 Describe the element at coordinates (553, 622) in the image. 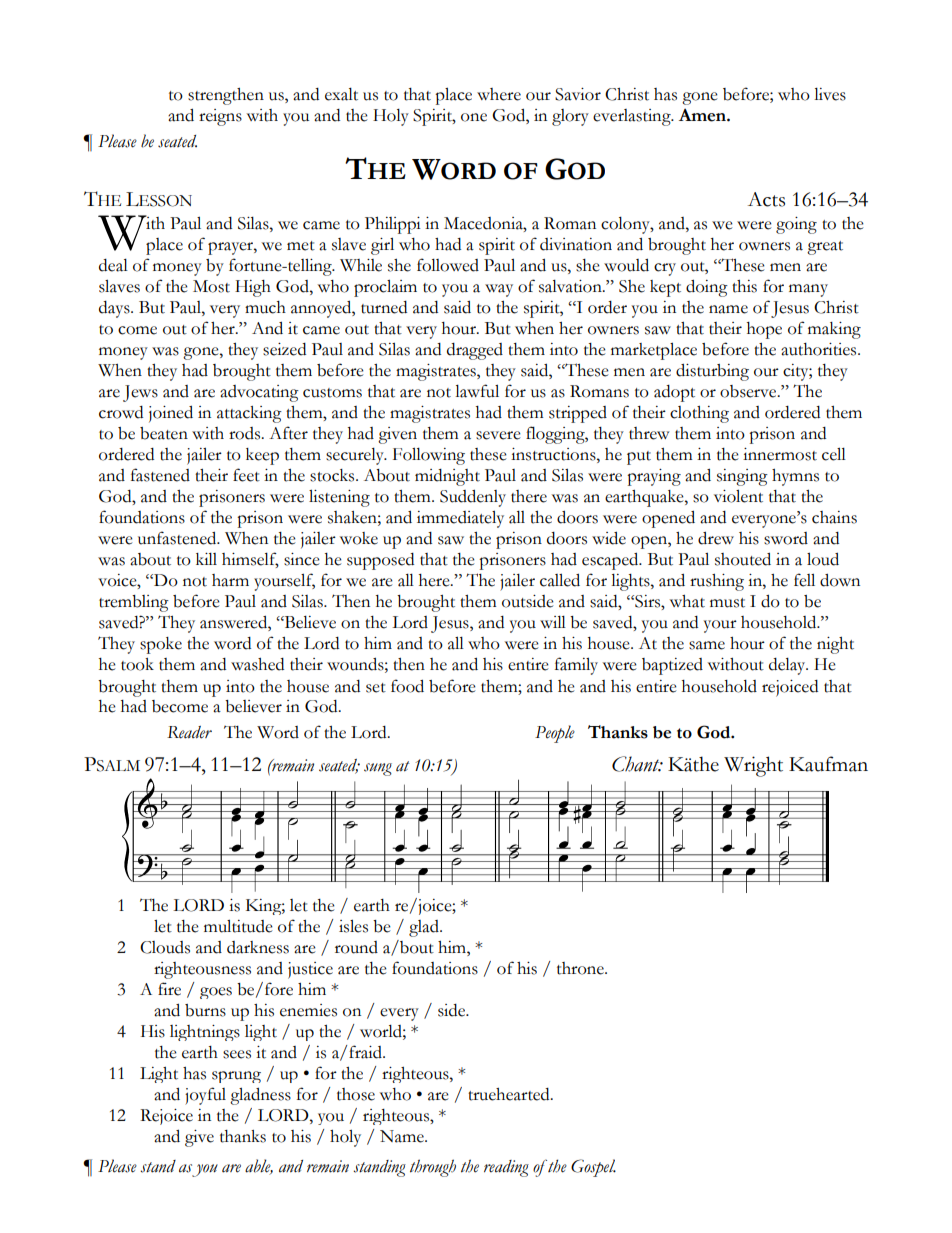

I see `will` at that location.
